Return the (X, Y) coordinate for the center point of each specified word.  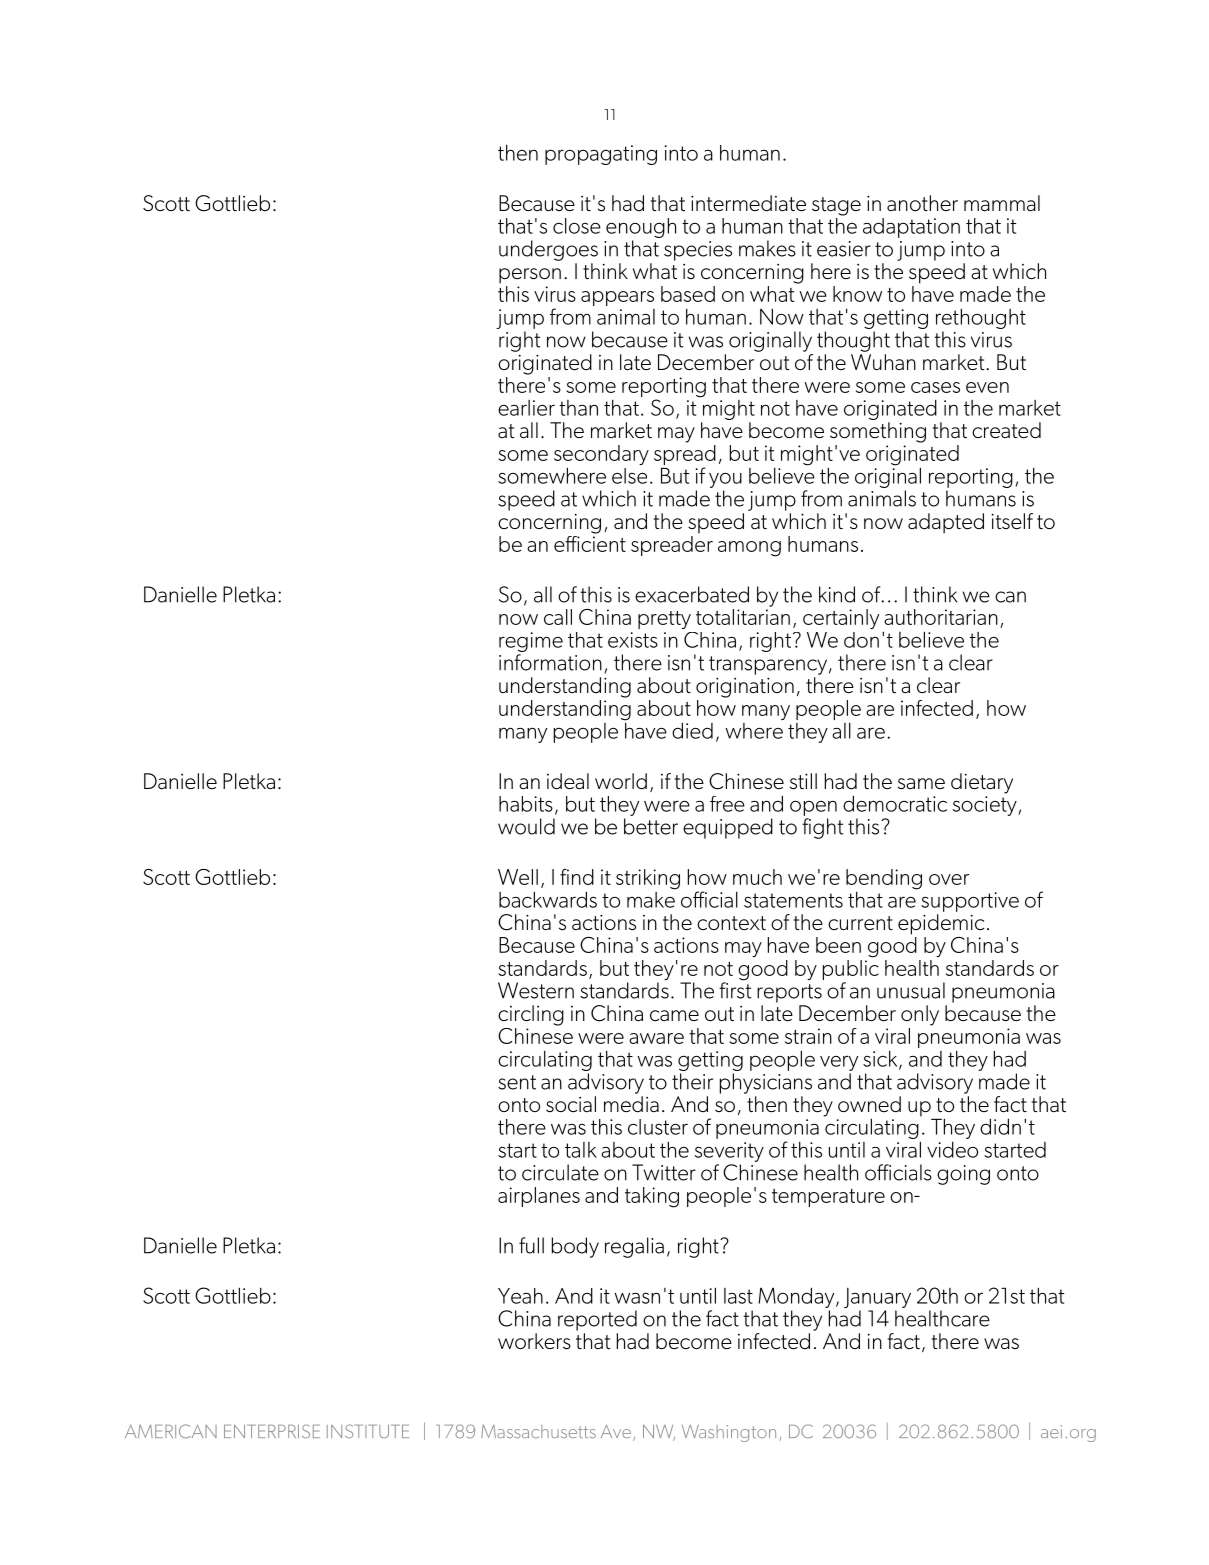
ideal (568, 781)
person (530, 276)
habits (526, 804)
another (922, 203)
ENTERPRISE (272, 1431)
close (577, 226)
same (921, 784)
